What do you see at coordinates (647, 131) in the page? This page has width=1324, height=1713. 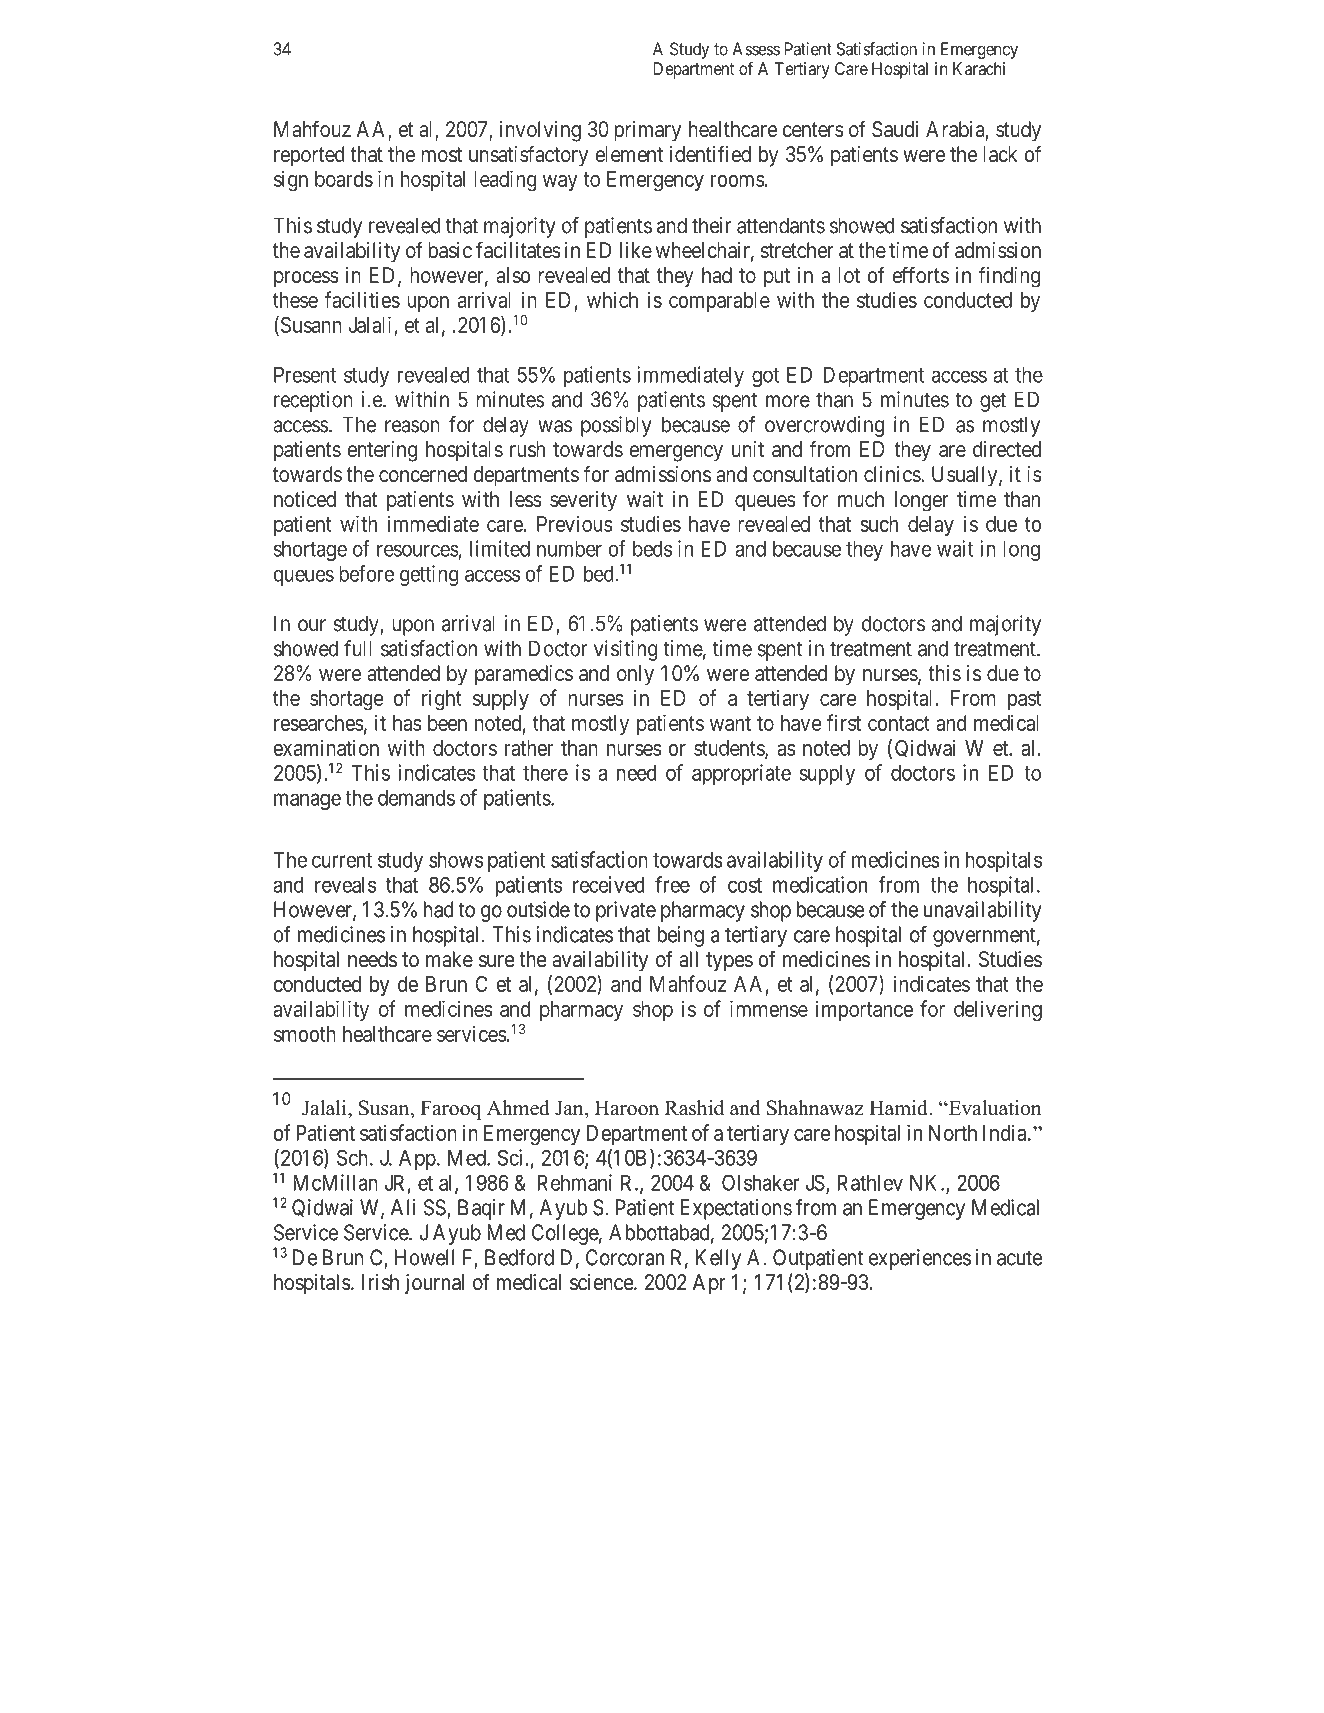 I see `primary` at bounding box center [647, 131].
